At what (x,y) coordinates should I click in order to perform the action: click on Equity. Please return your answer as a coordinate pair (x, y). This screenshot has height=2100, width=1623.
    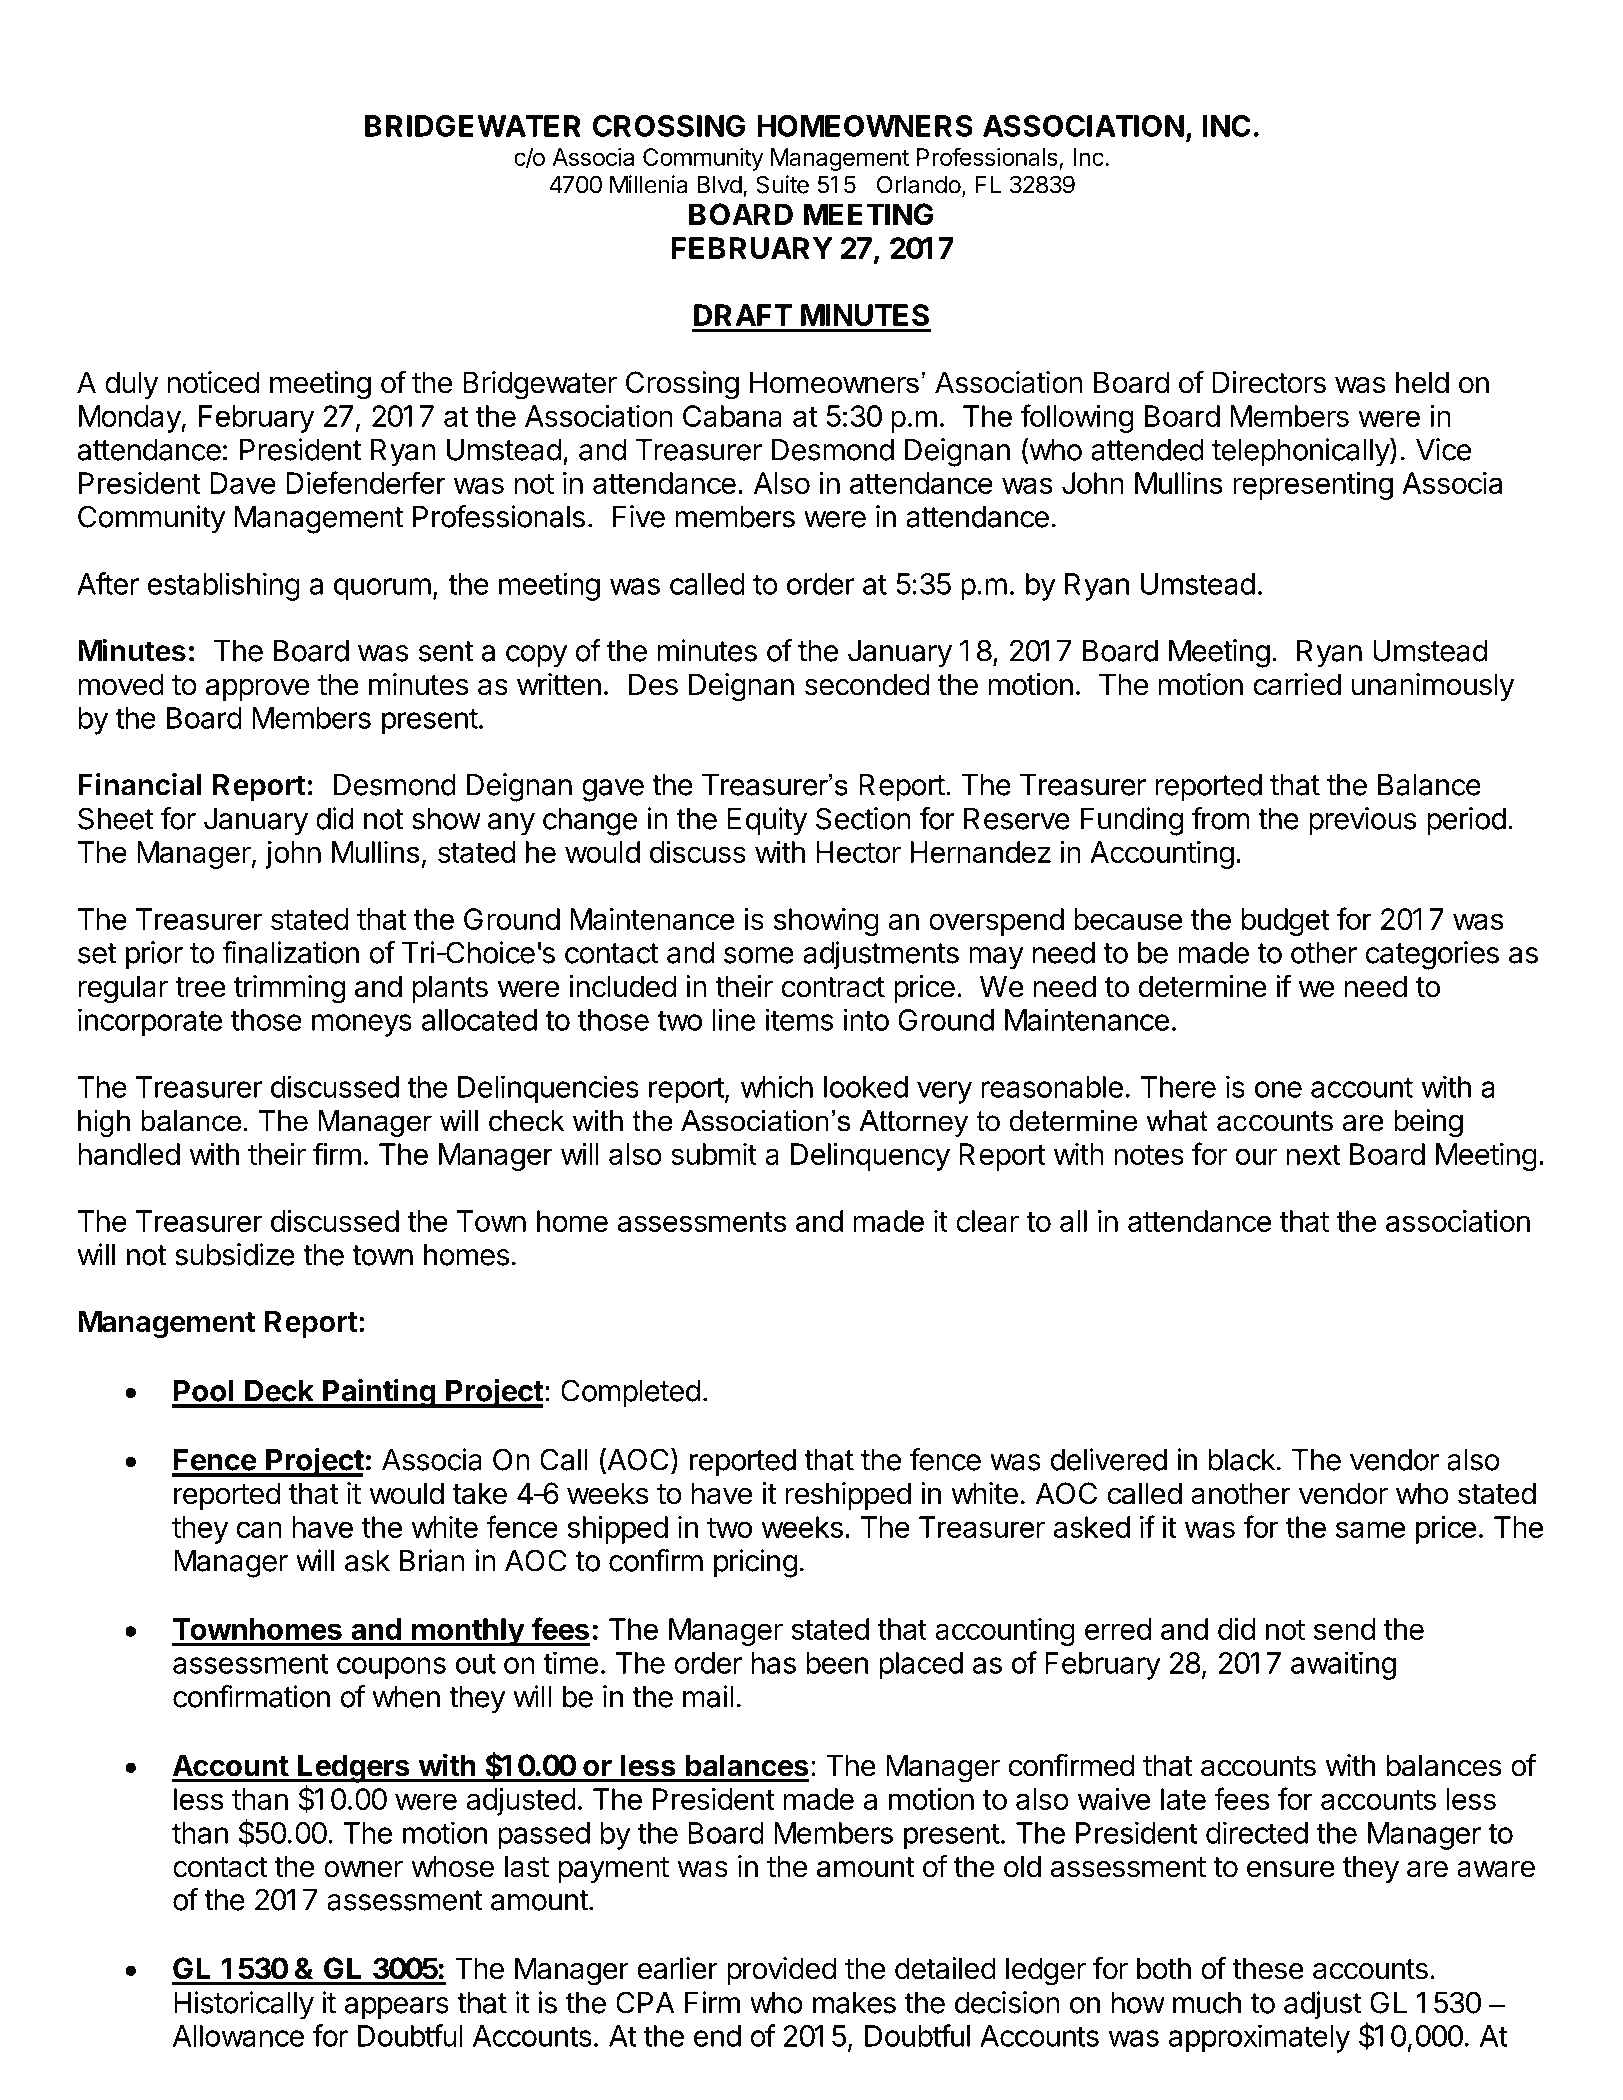
    Looking at the image, I should click on (767, 821).
